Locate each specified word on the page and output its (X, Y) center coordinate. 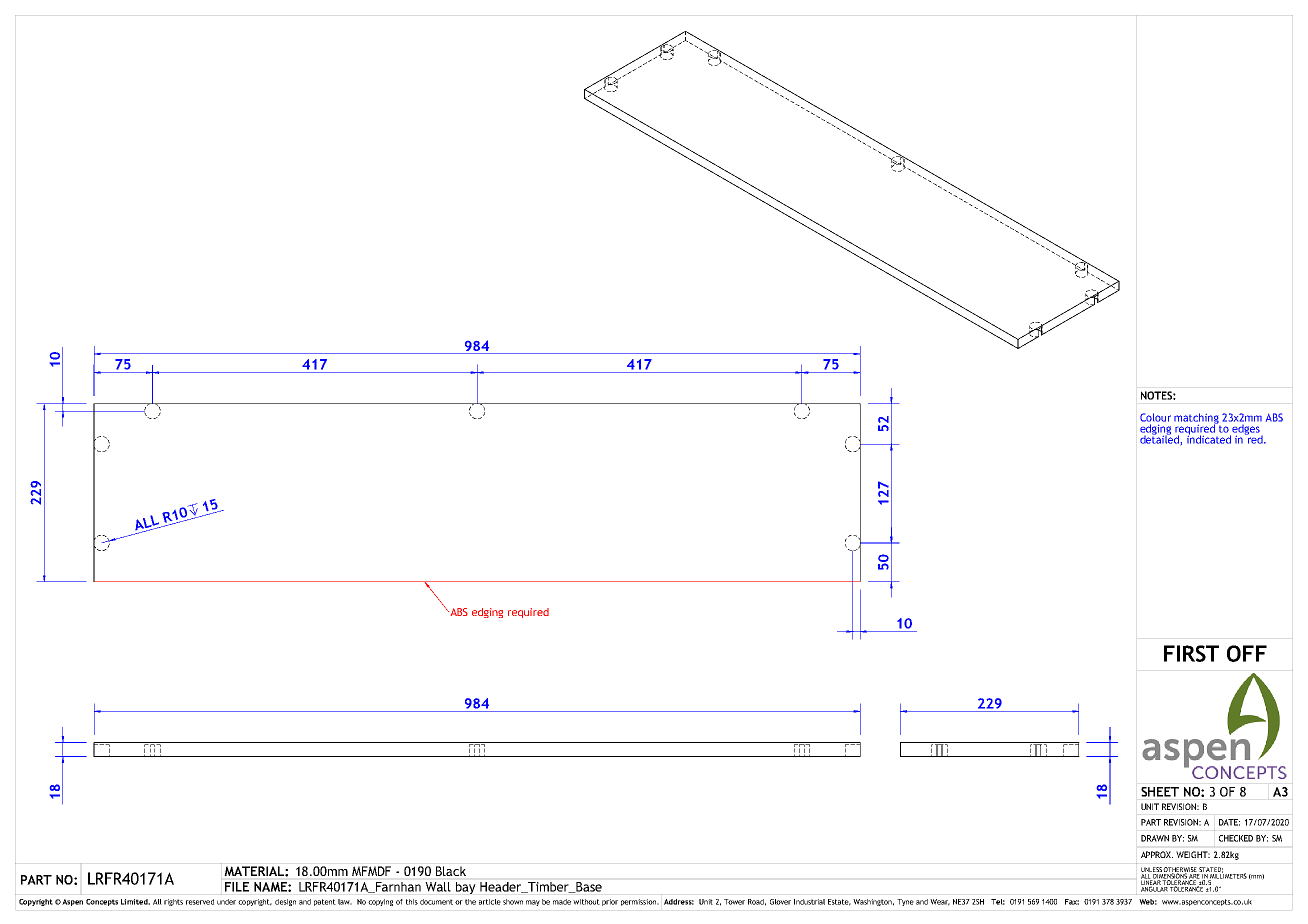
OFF (1247, 653)
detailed (1159, 438)
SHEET (1160, 792)
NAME (271, 887)
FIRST (1191, 653)
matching (1196, 419)
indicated (1209, 438)
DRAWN (1155, 838)
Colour (1155, 417)
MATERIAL (255, 871)
